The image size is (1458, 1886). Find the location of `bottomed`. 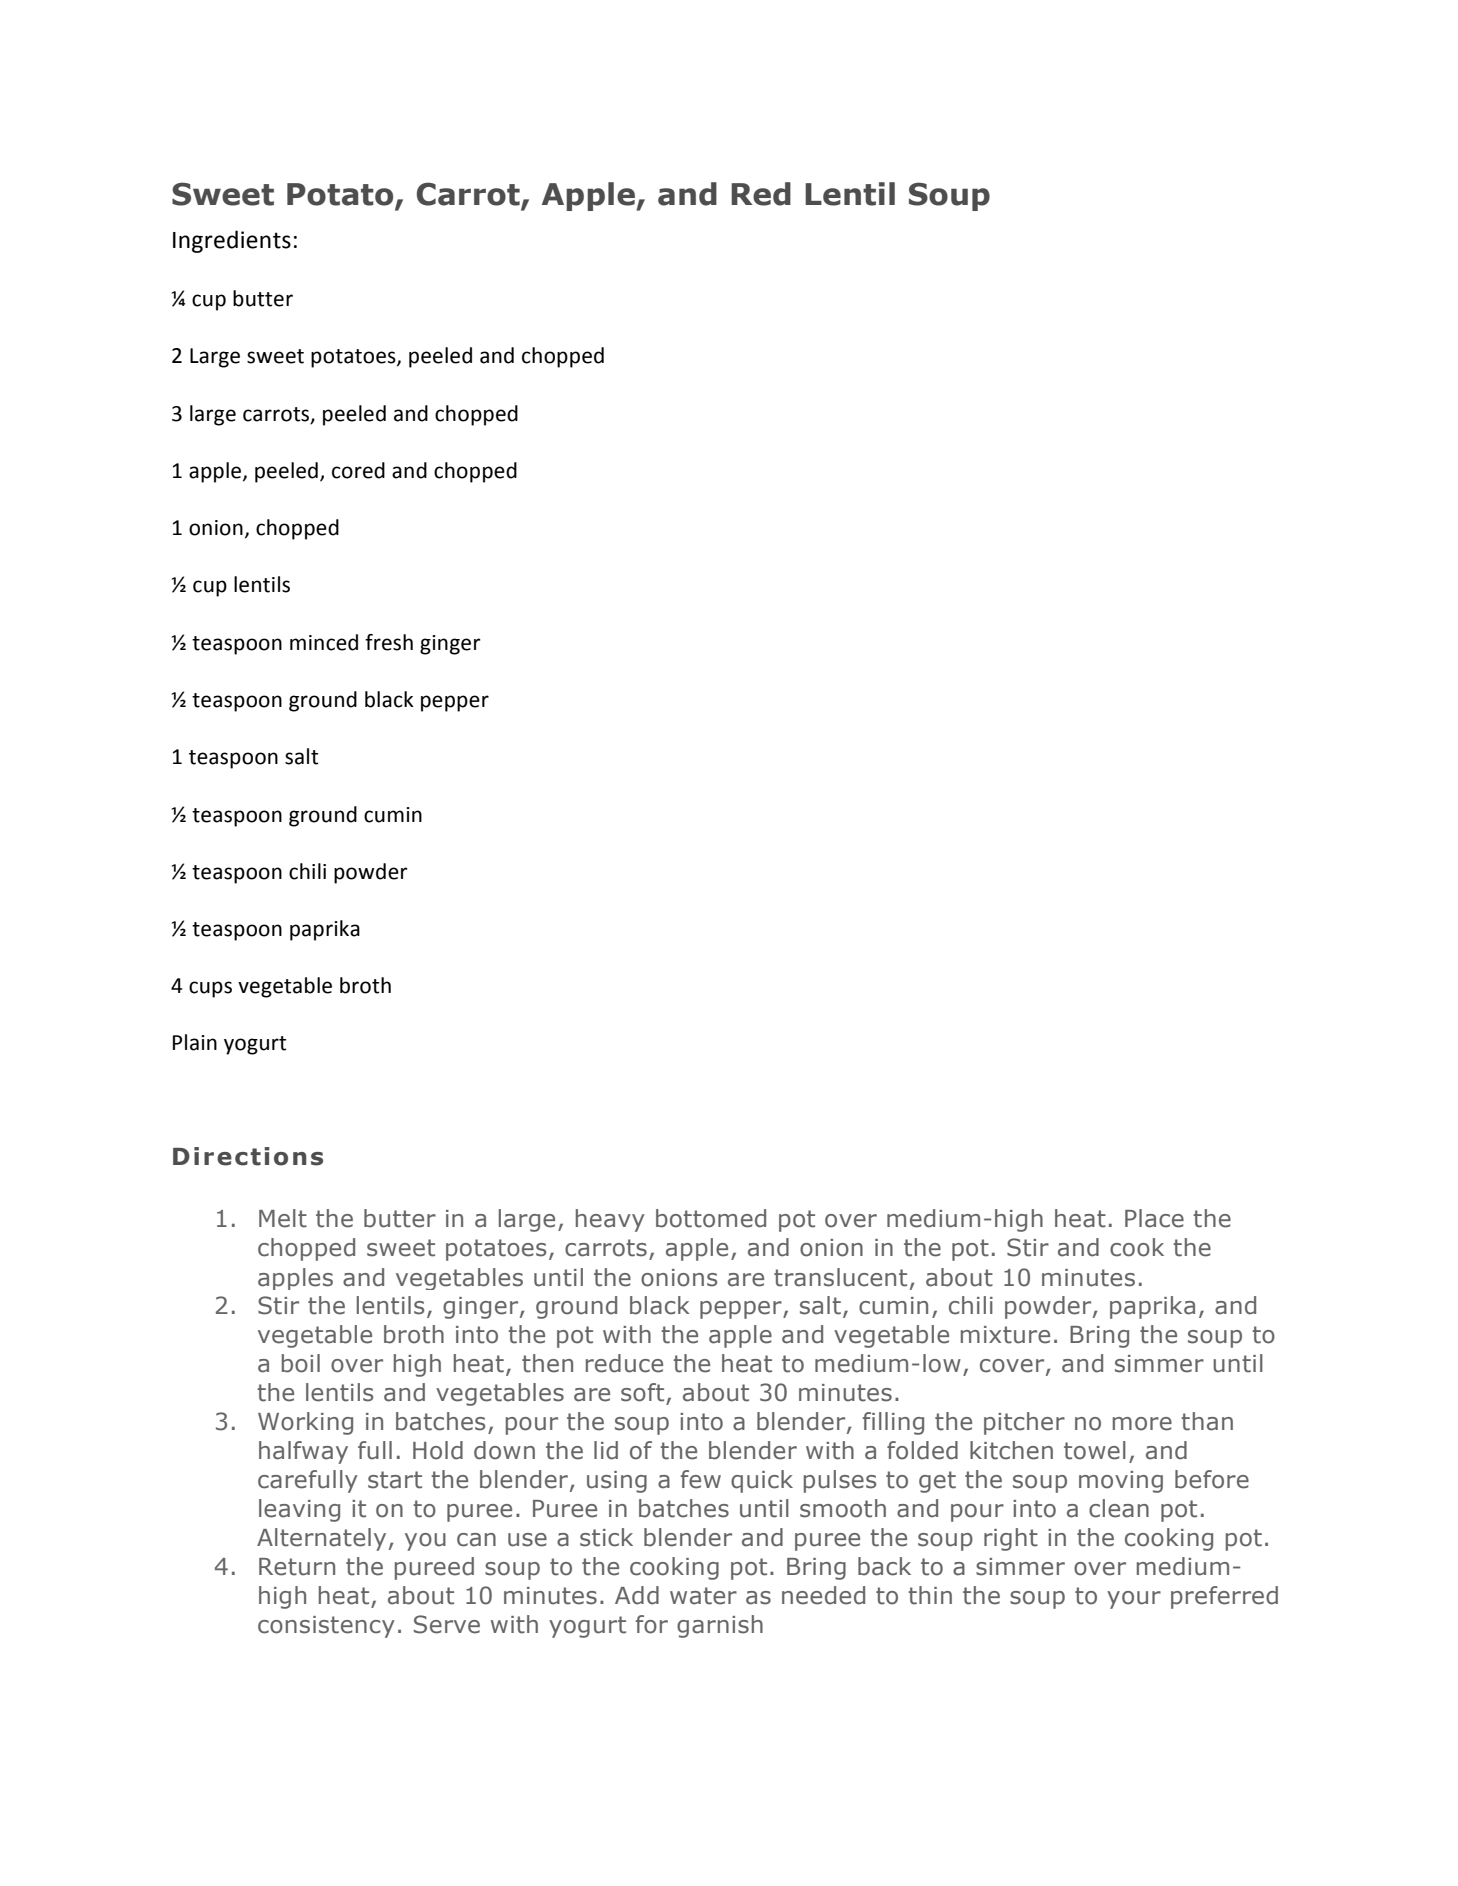

bottomed is located at coordinates (711, 1218).
